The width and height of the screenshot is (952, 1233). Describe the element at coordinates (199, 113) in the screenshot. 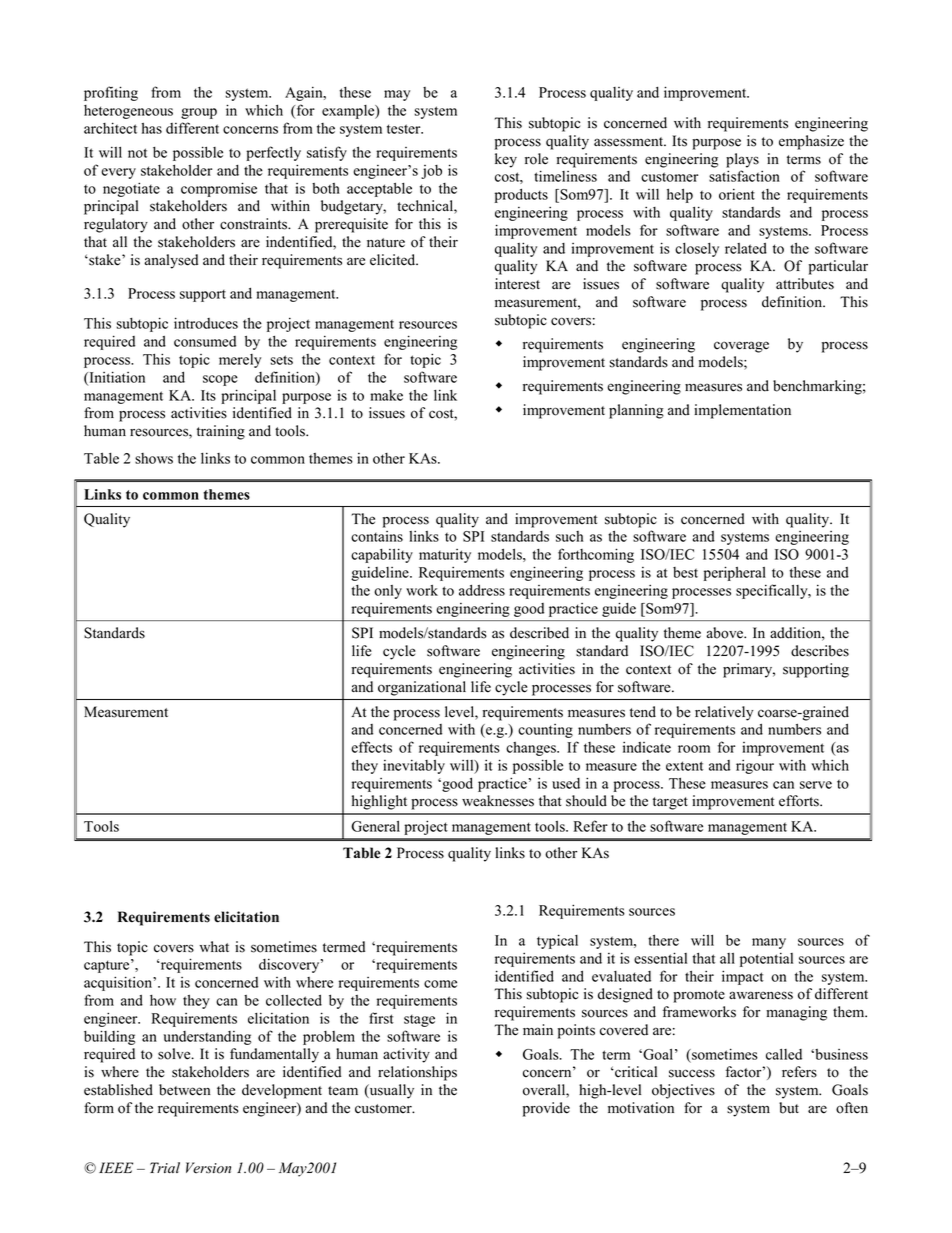

I see `group` at that location.
